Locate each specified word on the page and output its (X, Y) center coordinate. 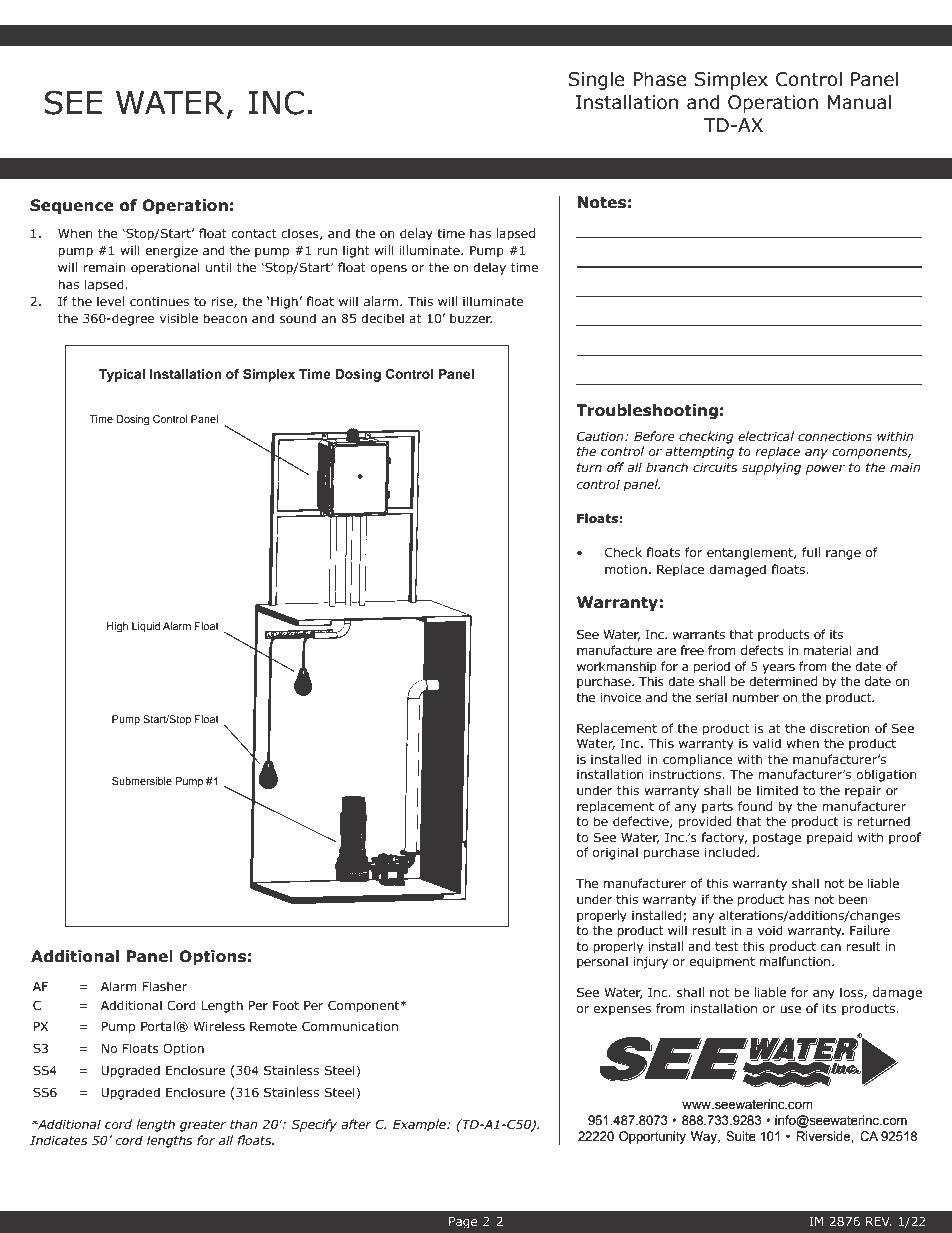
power (825, 470)
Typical (122, 375)
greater (203, 1126)
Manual (859, 102)
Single (596, 80)
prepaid (829, 838)
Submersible (142, 781)
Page (463, 1223)
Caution (601, 436)
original (615, 853)
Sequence (72, 206)
